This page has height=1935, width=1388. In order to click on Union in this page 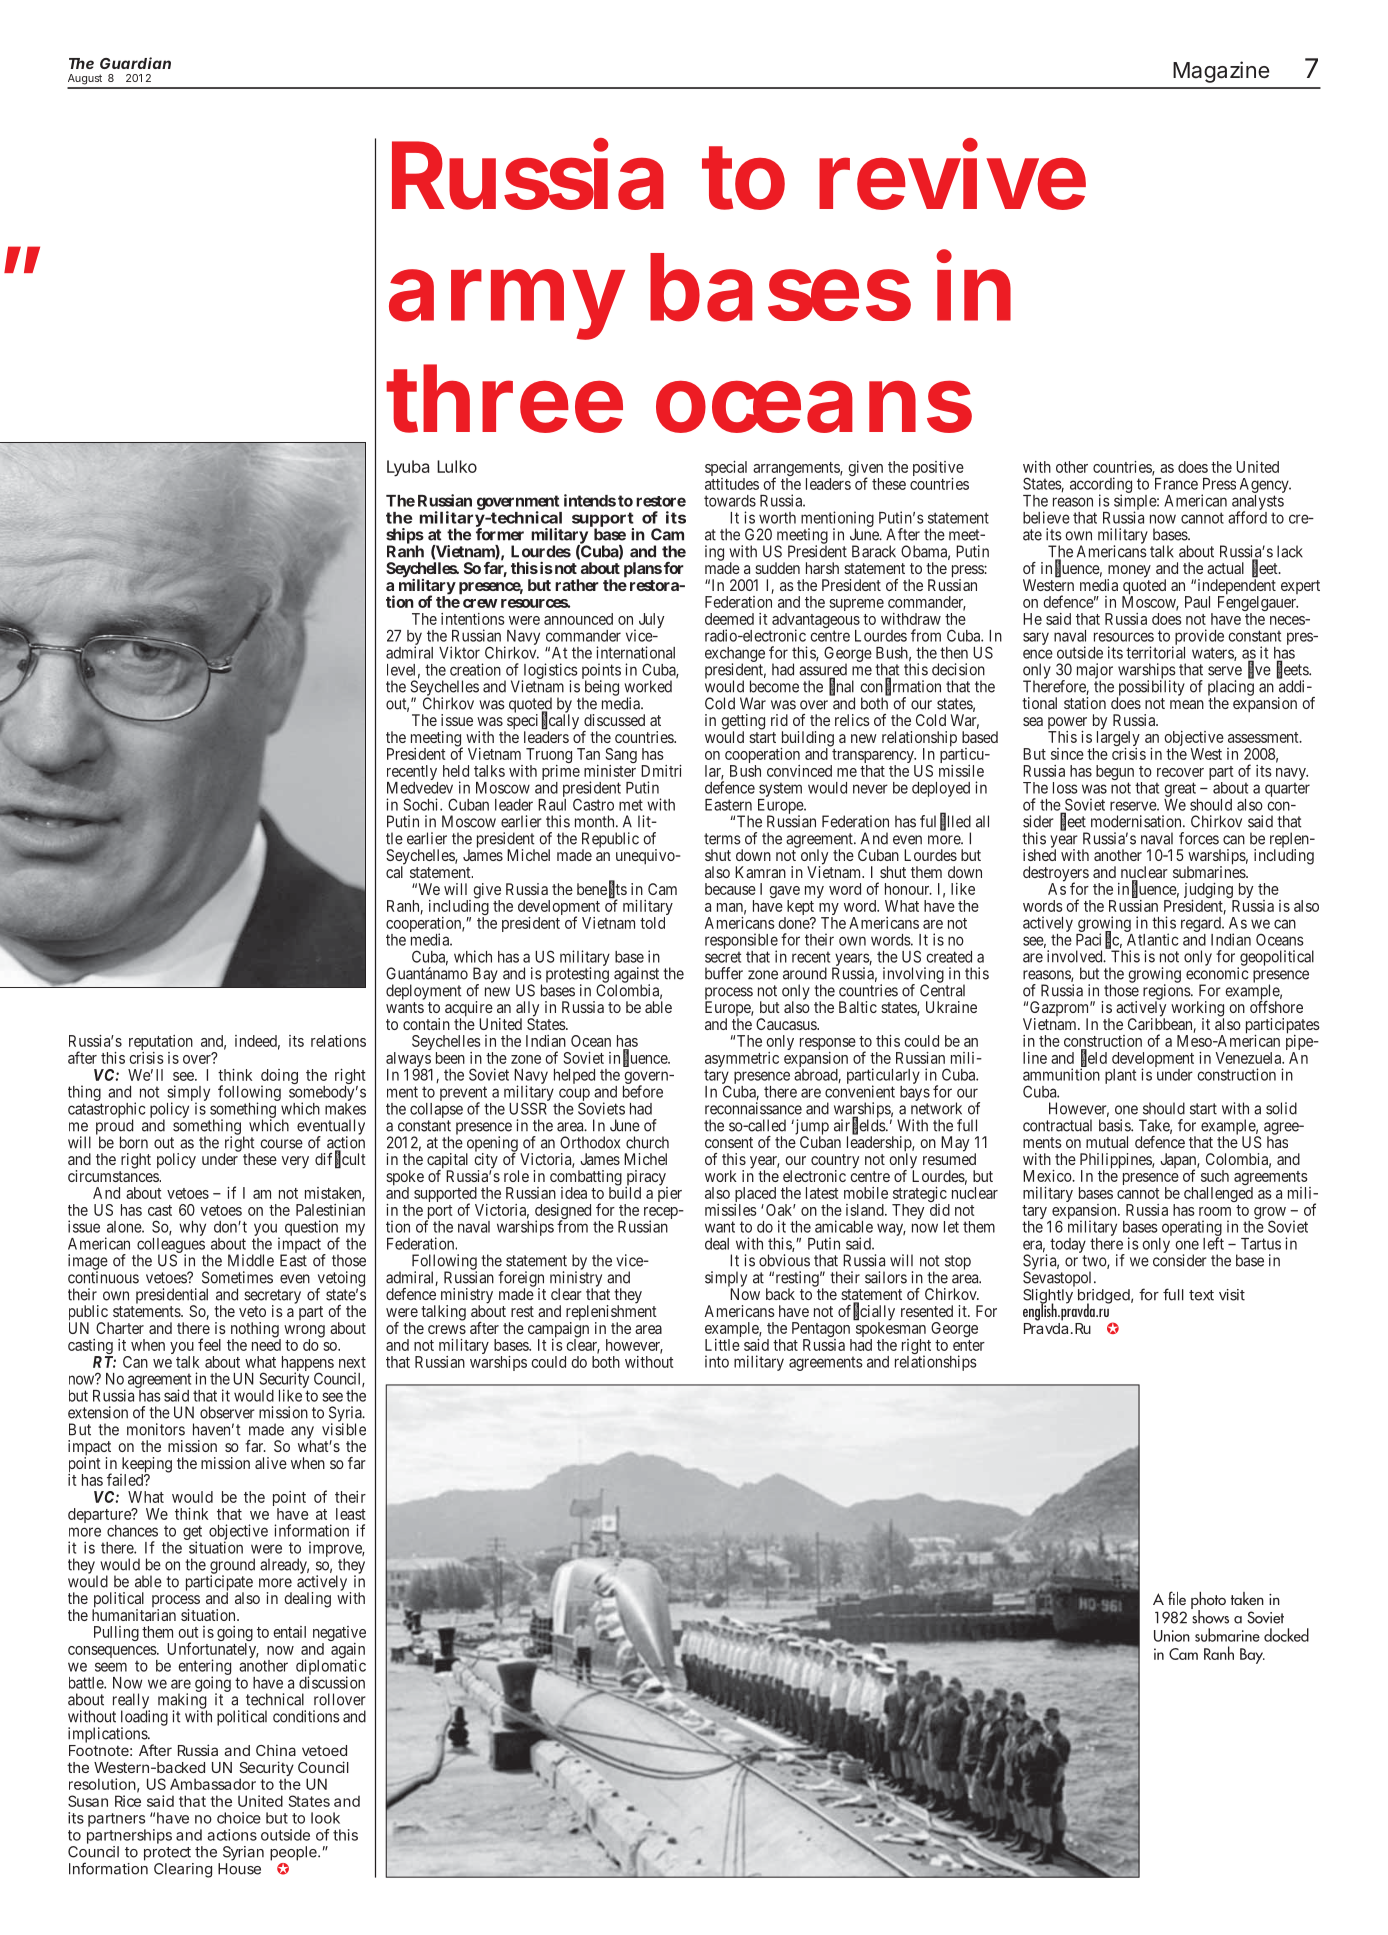, I will do `click(1172, 1636)`.
